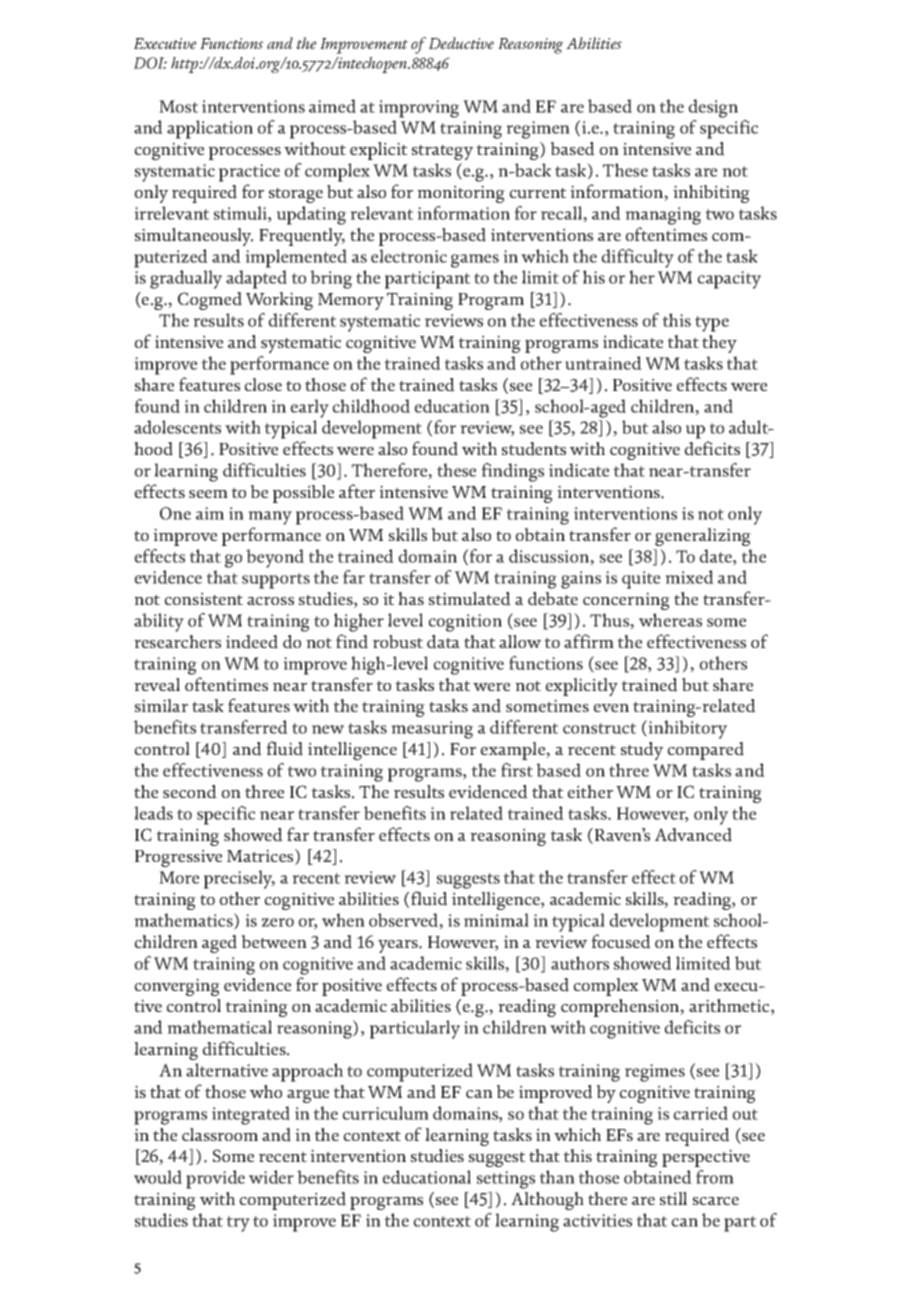 Image resolution: width=911 pixels, height=1316 pixels. I want to click on students, so click(534, 449).
